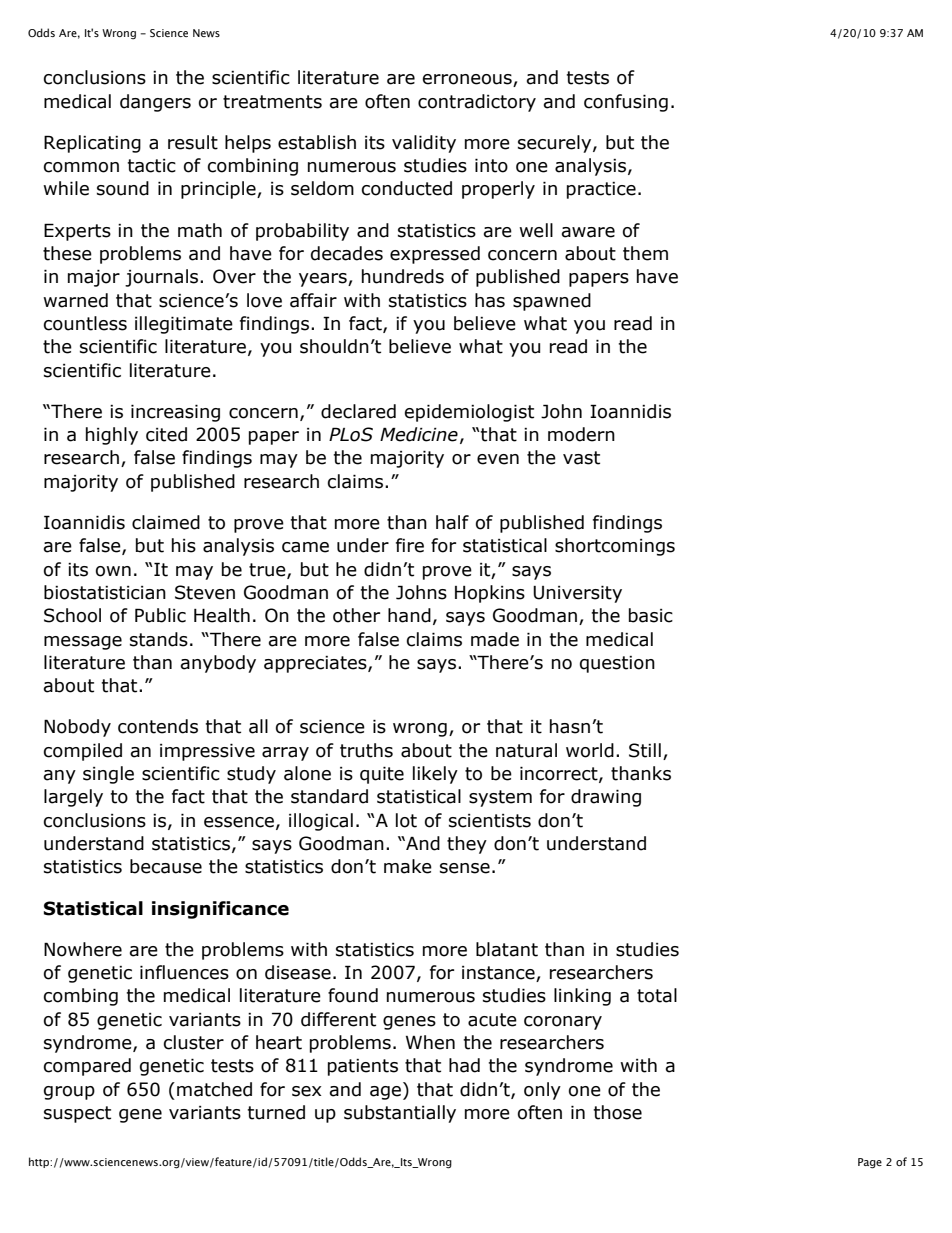 The height and width of the document is (1233, 952). Describe the element at coordinates (645, 750) in the document. I see `Still` at that location.
